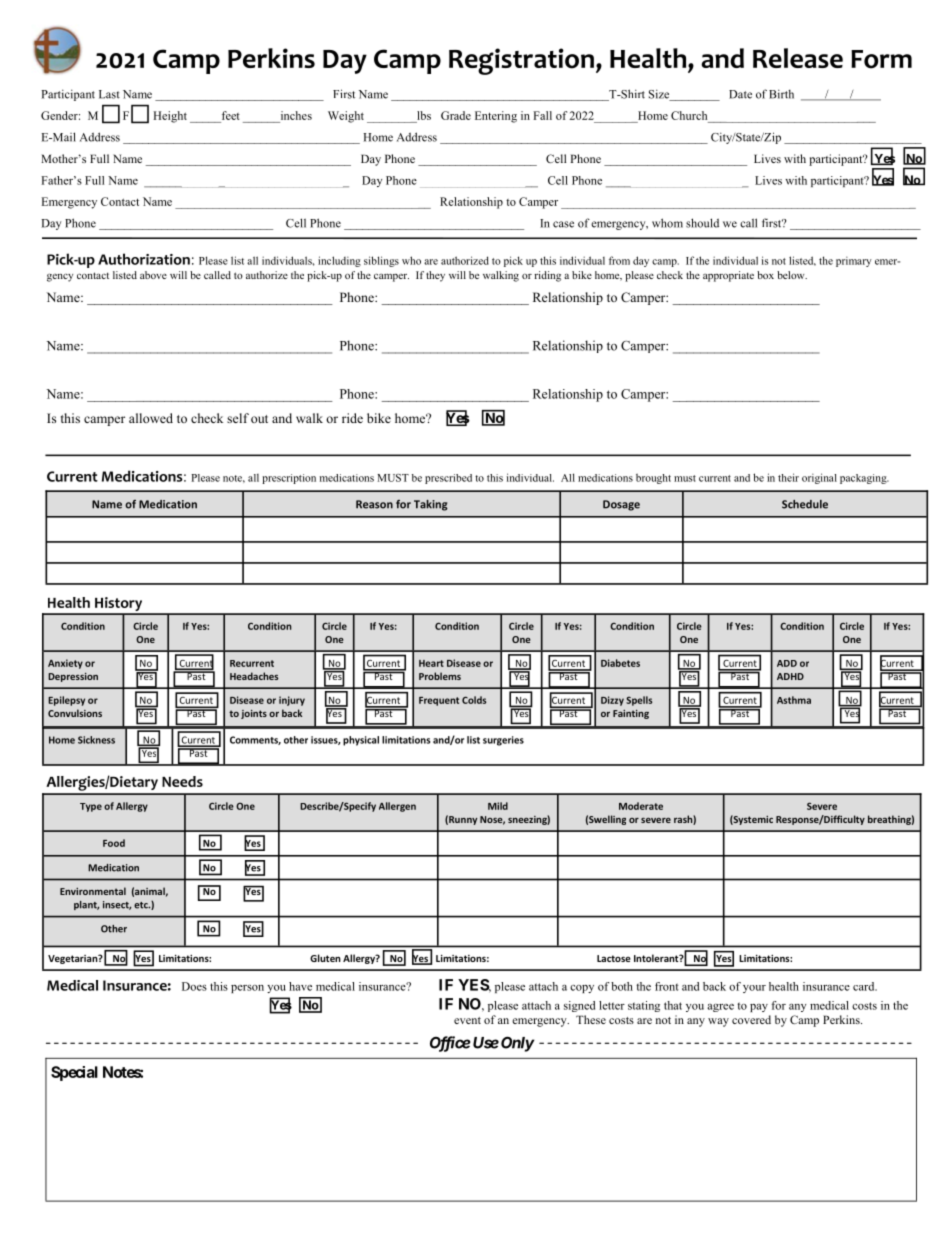 This screenshot has height=1233, width=952. I want to click on their, so click(788, 477).
